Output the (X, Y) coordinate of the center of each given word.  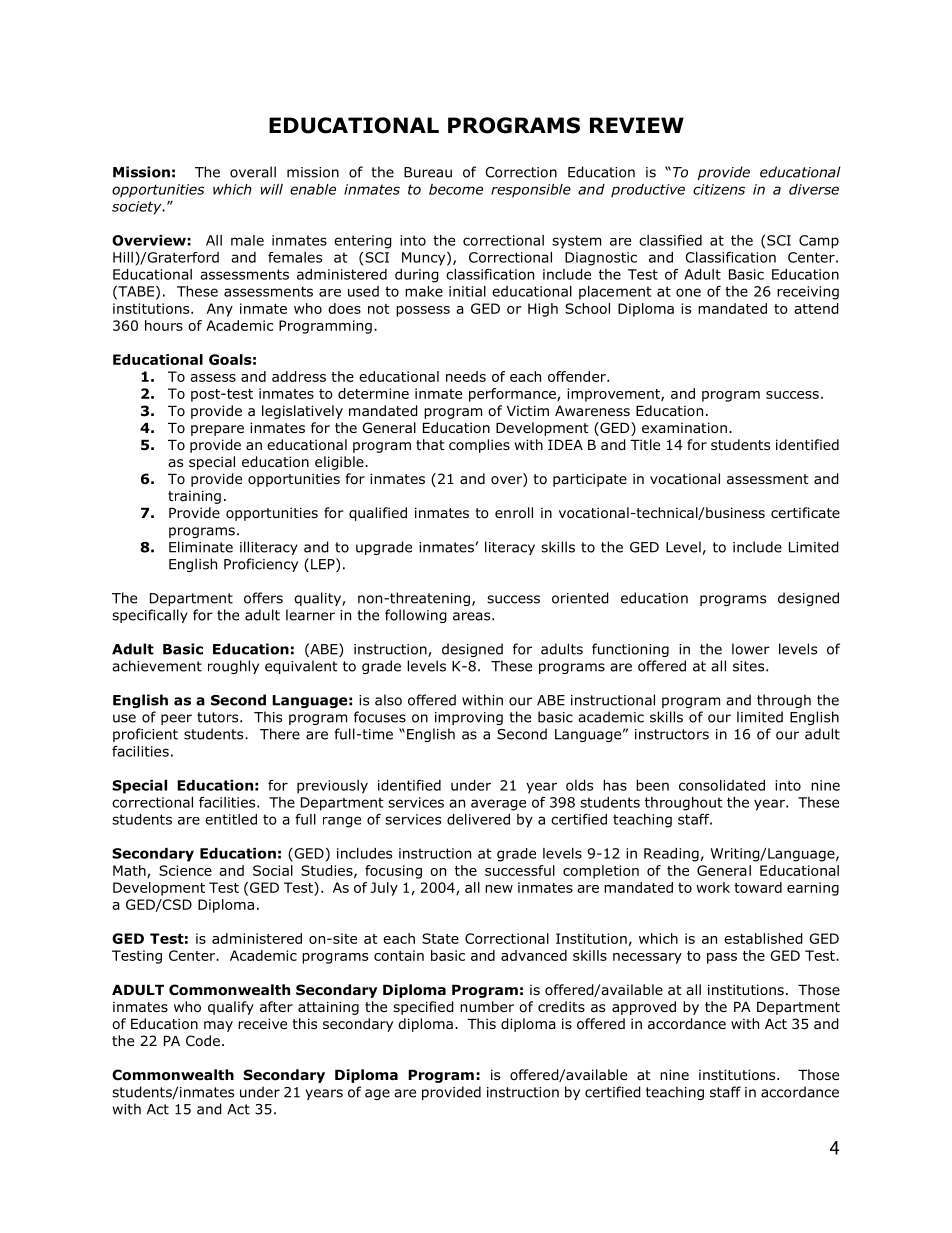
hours (164, 325)
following (416, 616)
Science (185, 870)
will (272, 189)
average (498, 805)
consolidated (722, 785)
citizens (719, 189)
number (487, 1006)
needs (466, 376)
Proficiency (261, 565)
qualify (231, 1008)
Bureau (428, 172)
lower (751, 649)
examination (684, 428)
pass (722, 958)
